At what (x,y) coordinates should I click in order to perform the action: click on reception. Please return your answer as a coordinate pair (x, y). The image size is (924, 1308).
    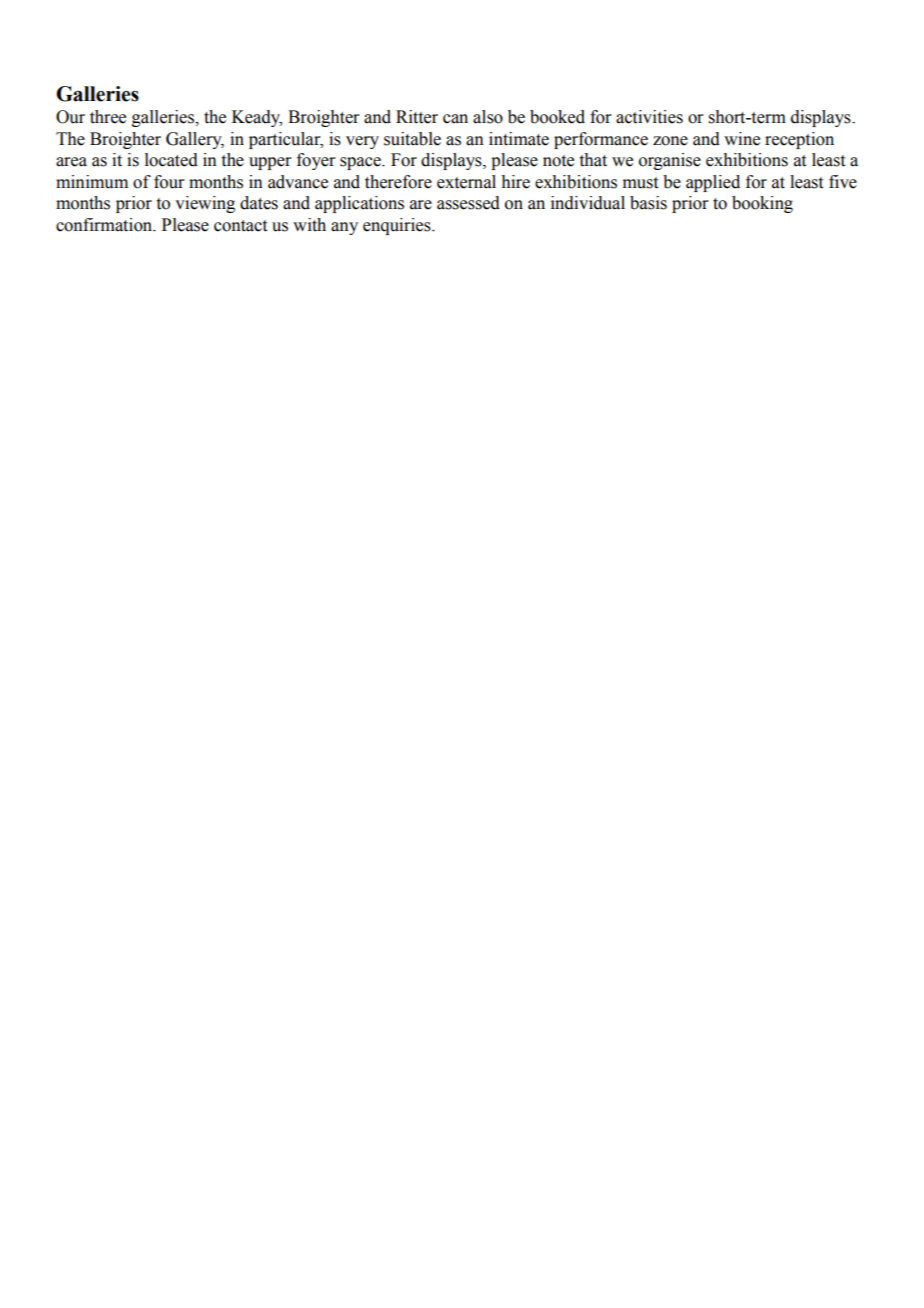
    Looking at the image, I should click on (799, 140).
